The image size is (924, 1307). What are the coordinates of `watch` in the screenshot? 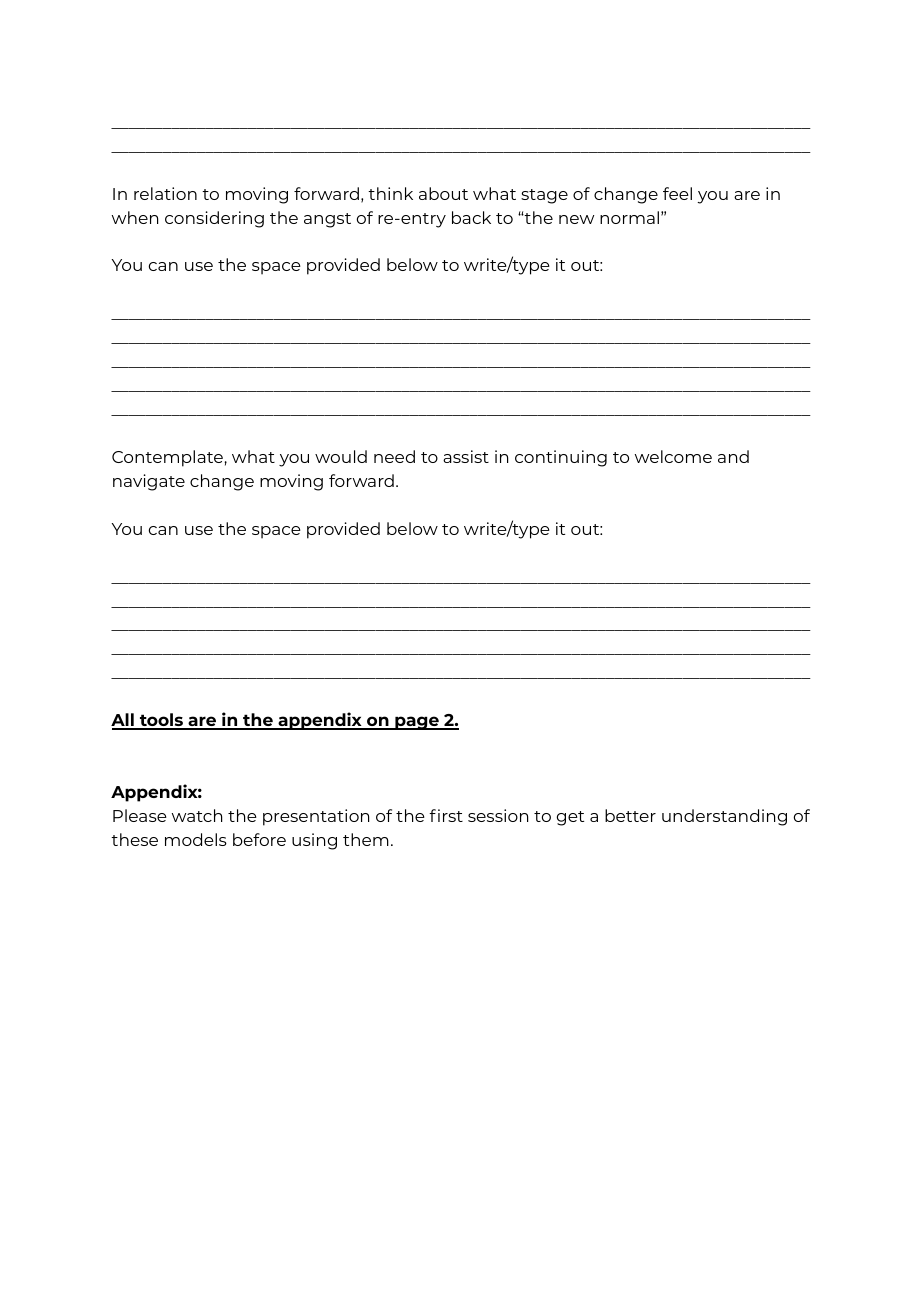 It's located at (197, 815).
